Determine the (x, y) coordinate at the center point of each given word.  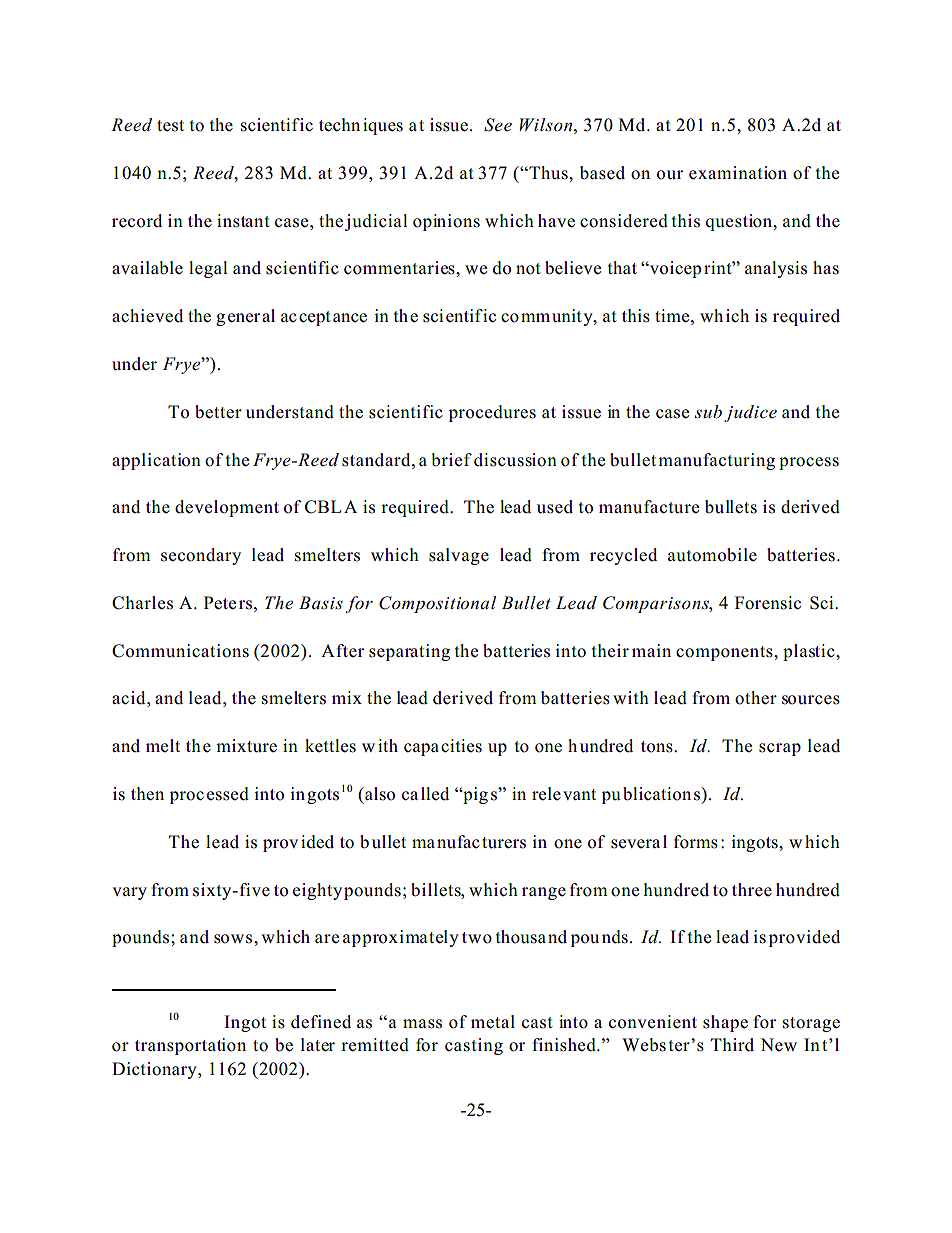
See (498, 125)
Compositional (437, 604)
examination (738, 173)
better (218, 412)
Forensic (768, 603)
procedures (492, 413)
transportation (190, 1046)
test (170, 126)
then (147, 794)
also (379, 794)
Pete (220, 603)
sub (708, 412)
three (752, 889)
